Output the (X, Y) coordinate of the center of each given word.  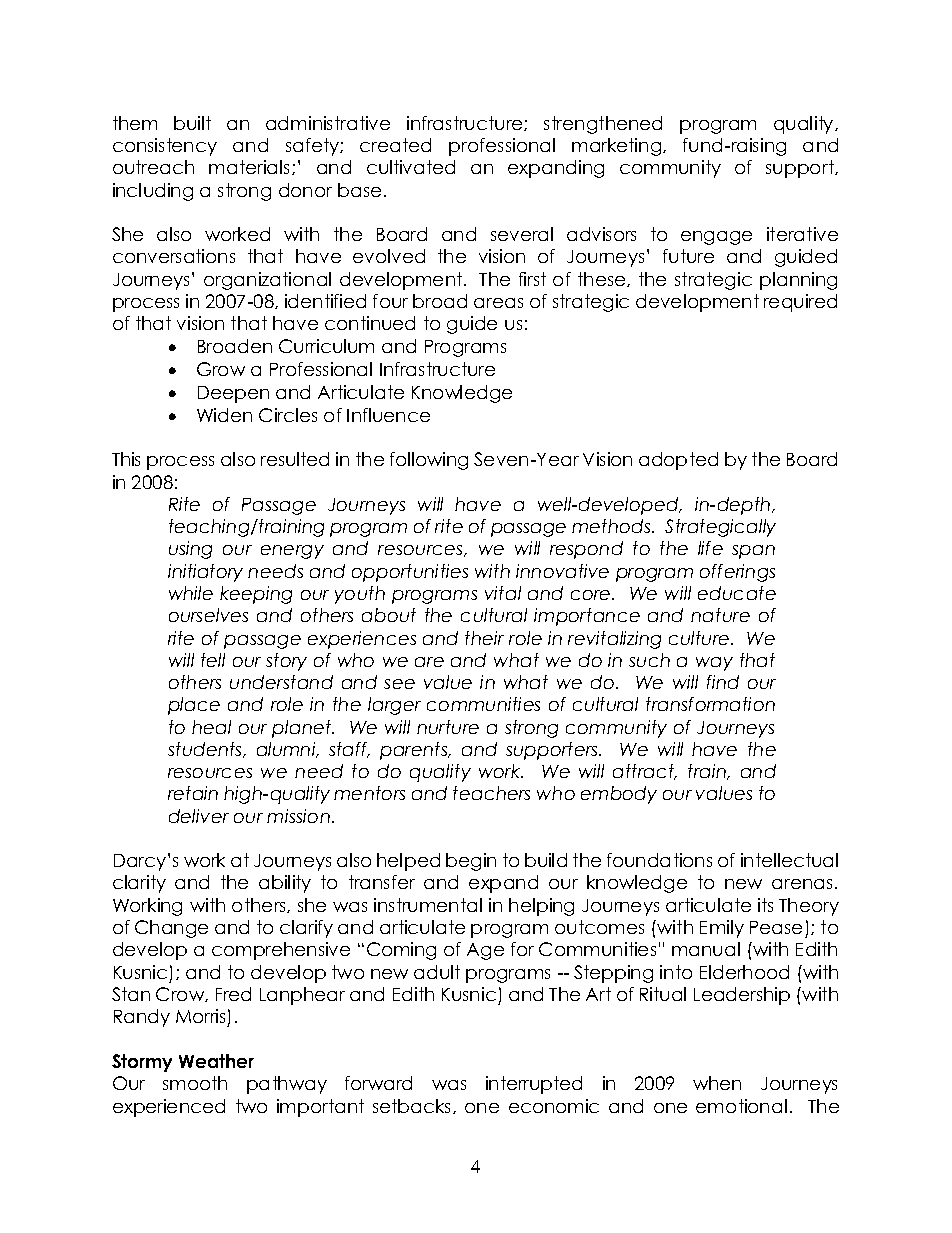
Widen (224, 415)
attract (645, 772)
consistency (165, 147)
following (429, 461)
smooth (195, 1083)
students (206, 750)
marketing (618, 147)
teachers (491, 793)
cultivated (411, 167)
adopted (678, 461)
